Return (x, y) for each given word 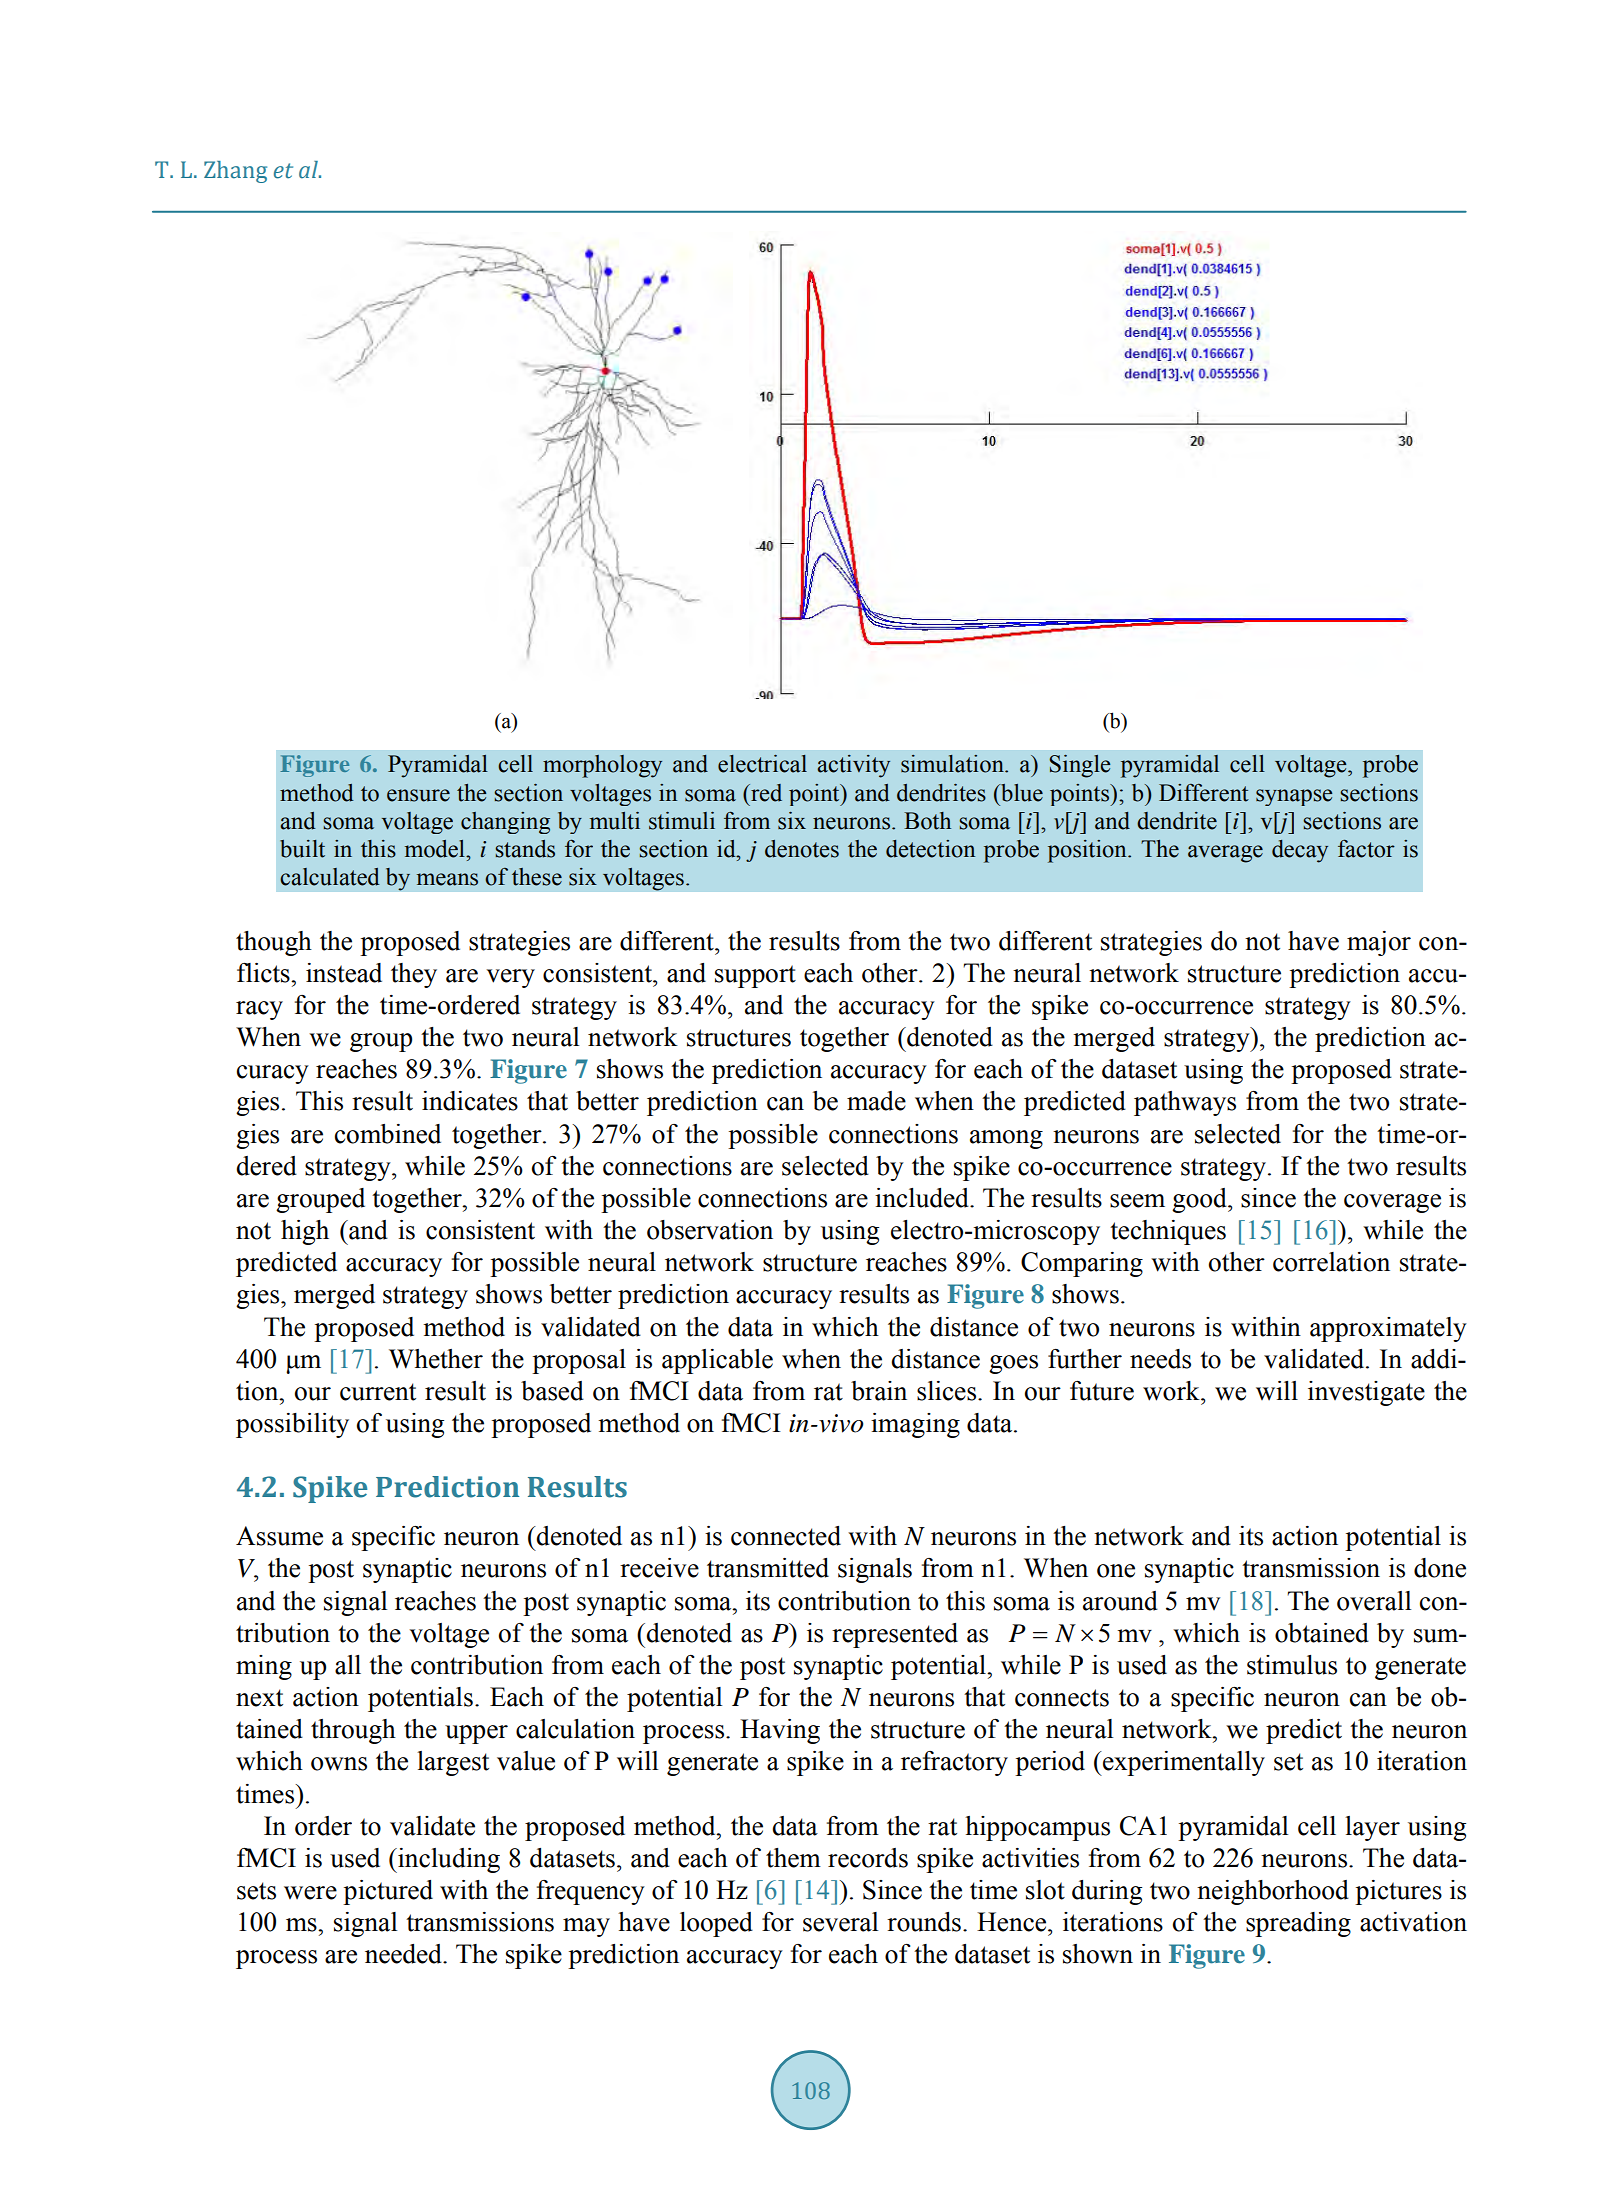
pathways (1185, 1103)
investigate (1366, 1393)
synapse (1294, 797)
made (876, 1101)
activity (853, 766)
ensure (418, 795)
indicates (470, 1101)
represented (895, 1635)
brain (879, 1391)
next (259, 1698)
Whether (436, 1359)
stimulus (1292, 1665)
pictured (388, 1892)
